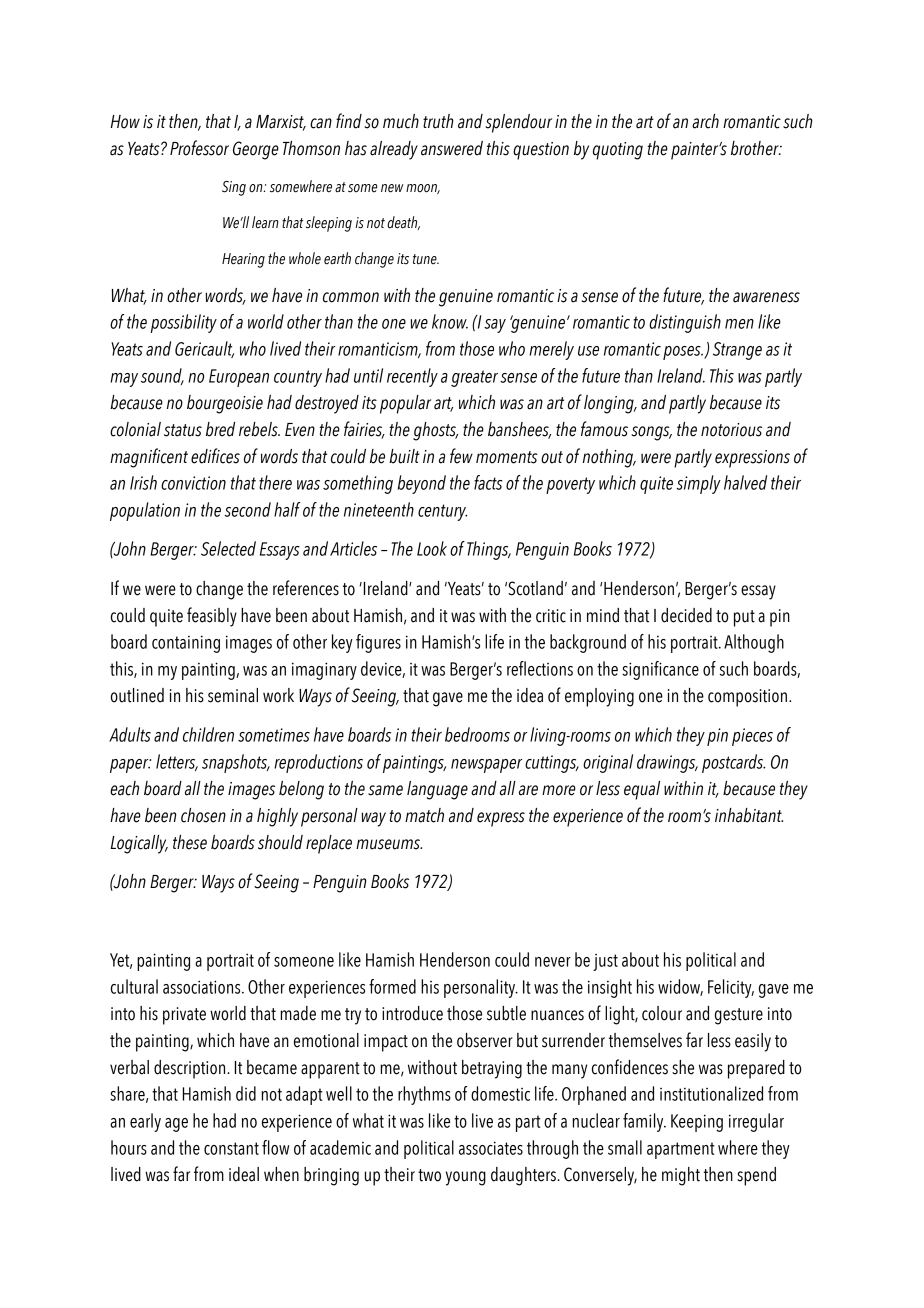  Describe the element at coordinates (190, 842) in the screenshot. I see `these` at that location.
